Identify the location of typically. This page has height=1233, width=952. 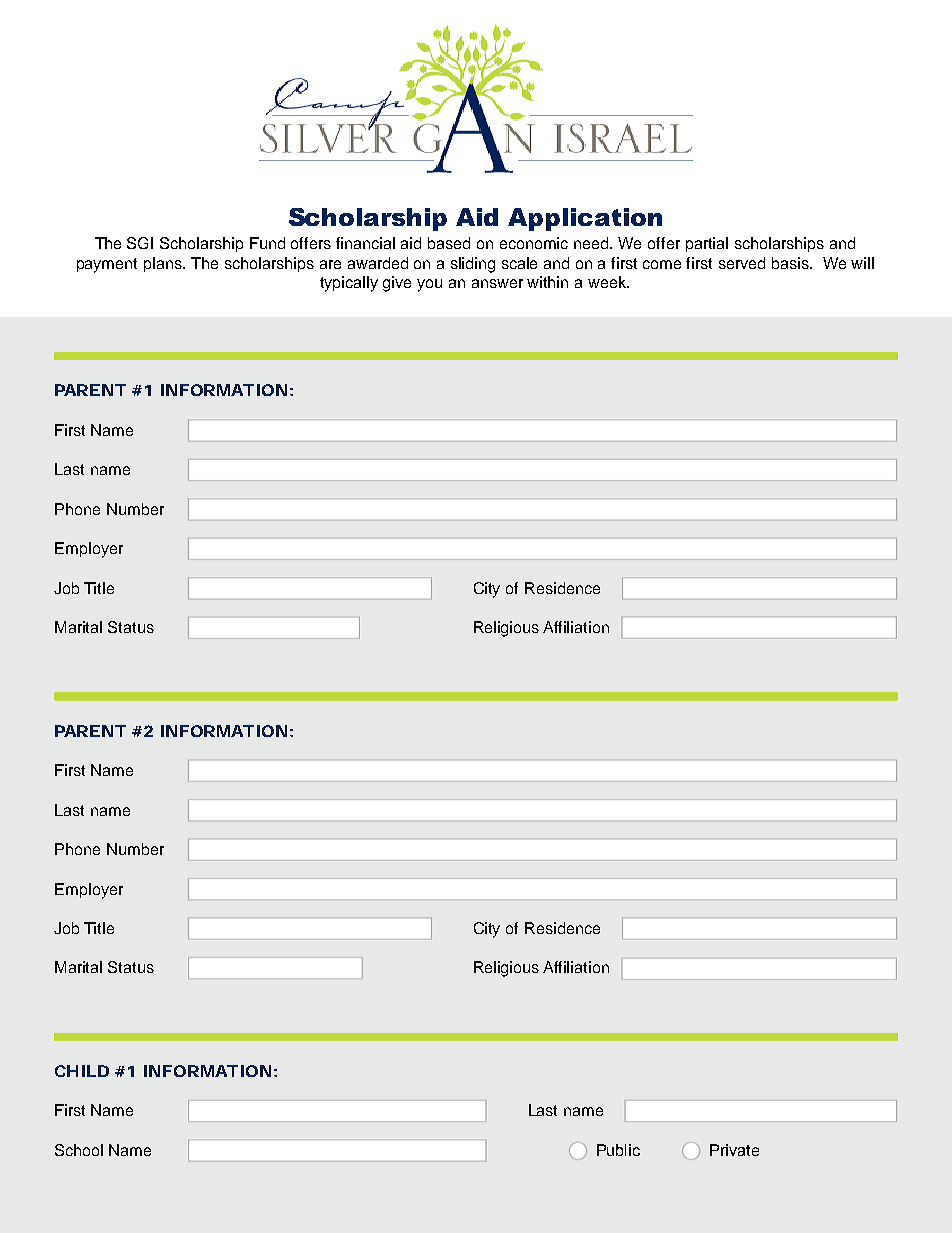
(349, 284).
